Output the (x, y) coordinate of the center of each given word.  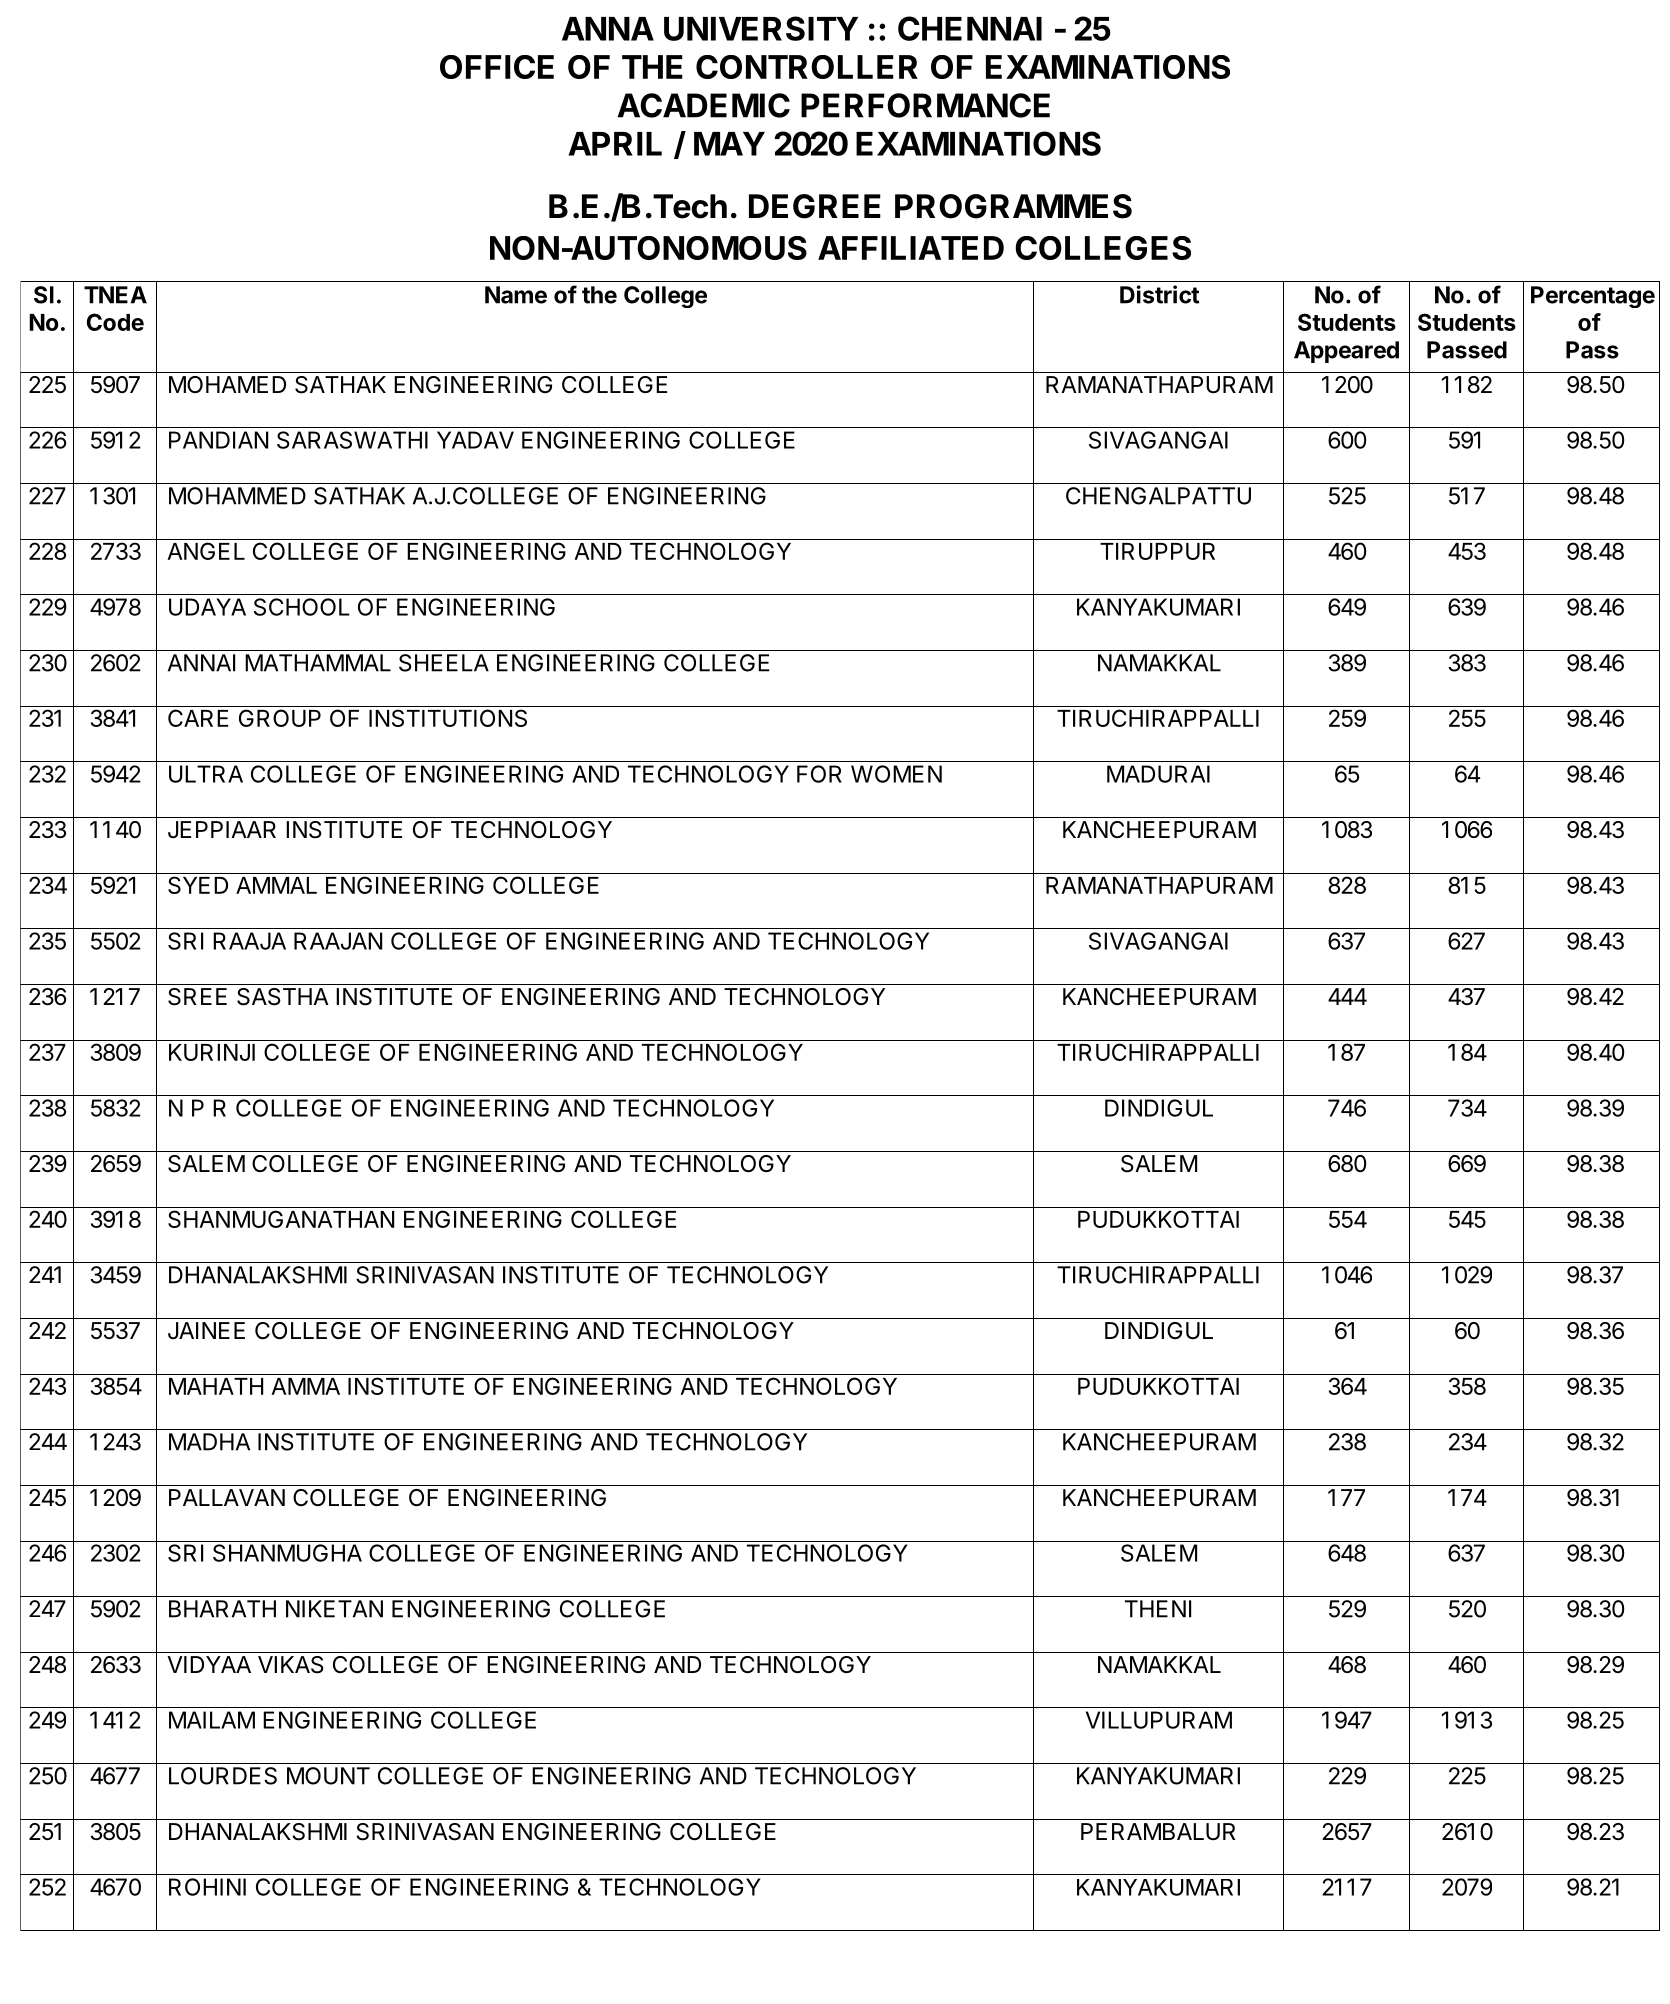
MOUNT (328, 1776)
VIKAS (291, 1665)
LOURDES (223, 1776)
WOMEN (896, 774)
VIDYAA (209, 1664)
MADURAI (1158, 774)
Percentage (1593, 297)
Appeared (1346, 352)
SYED (198, 885)
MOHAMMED (237, 496)
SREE (197, 997)
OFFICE (497, 67)
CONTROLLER (807, 67)
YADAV (475, 440)
